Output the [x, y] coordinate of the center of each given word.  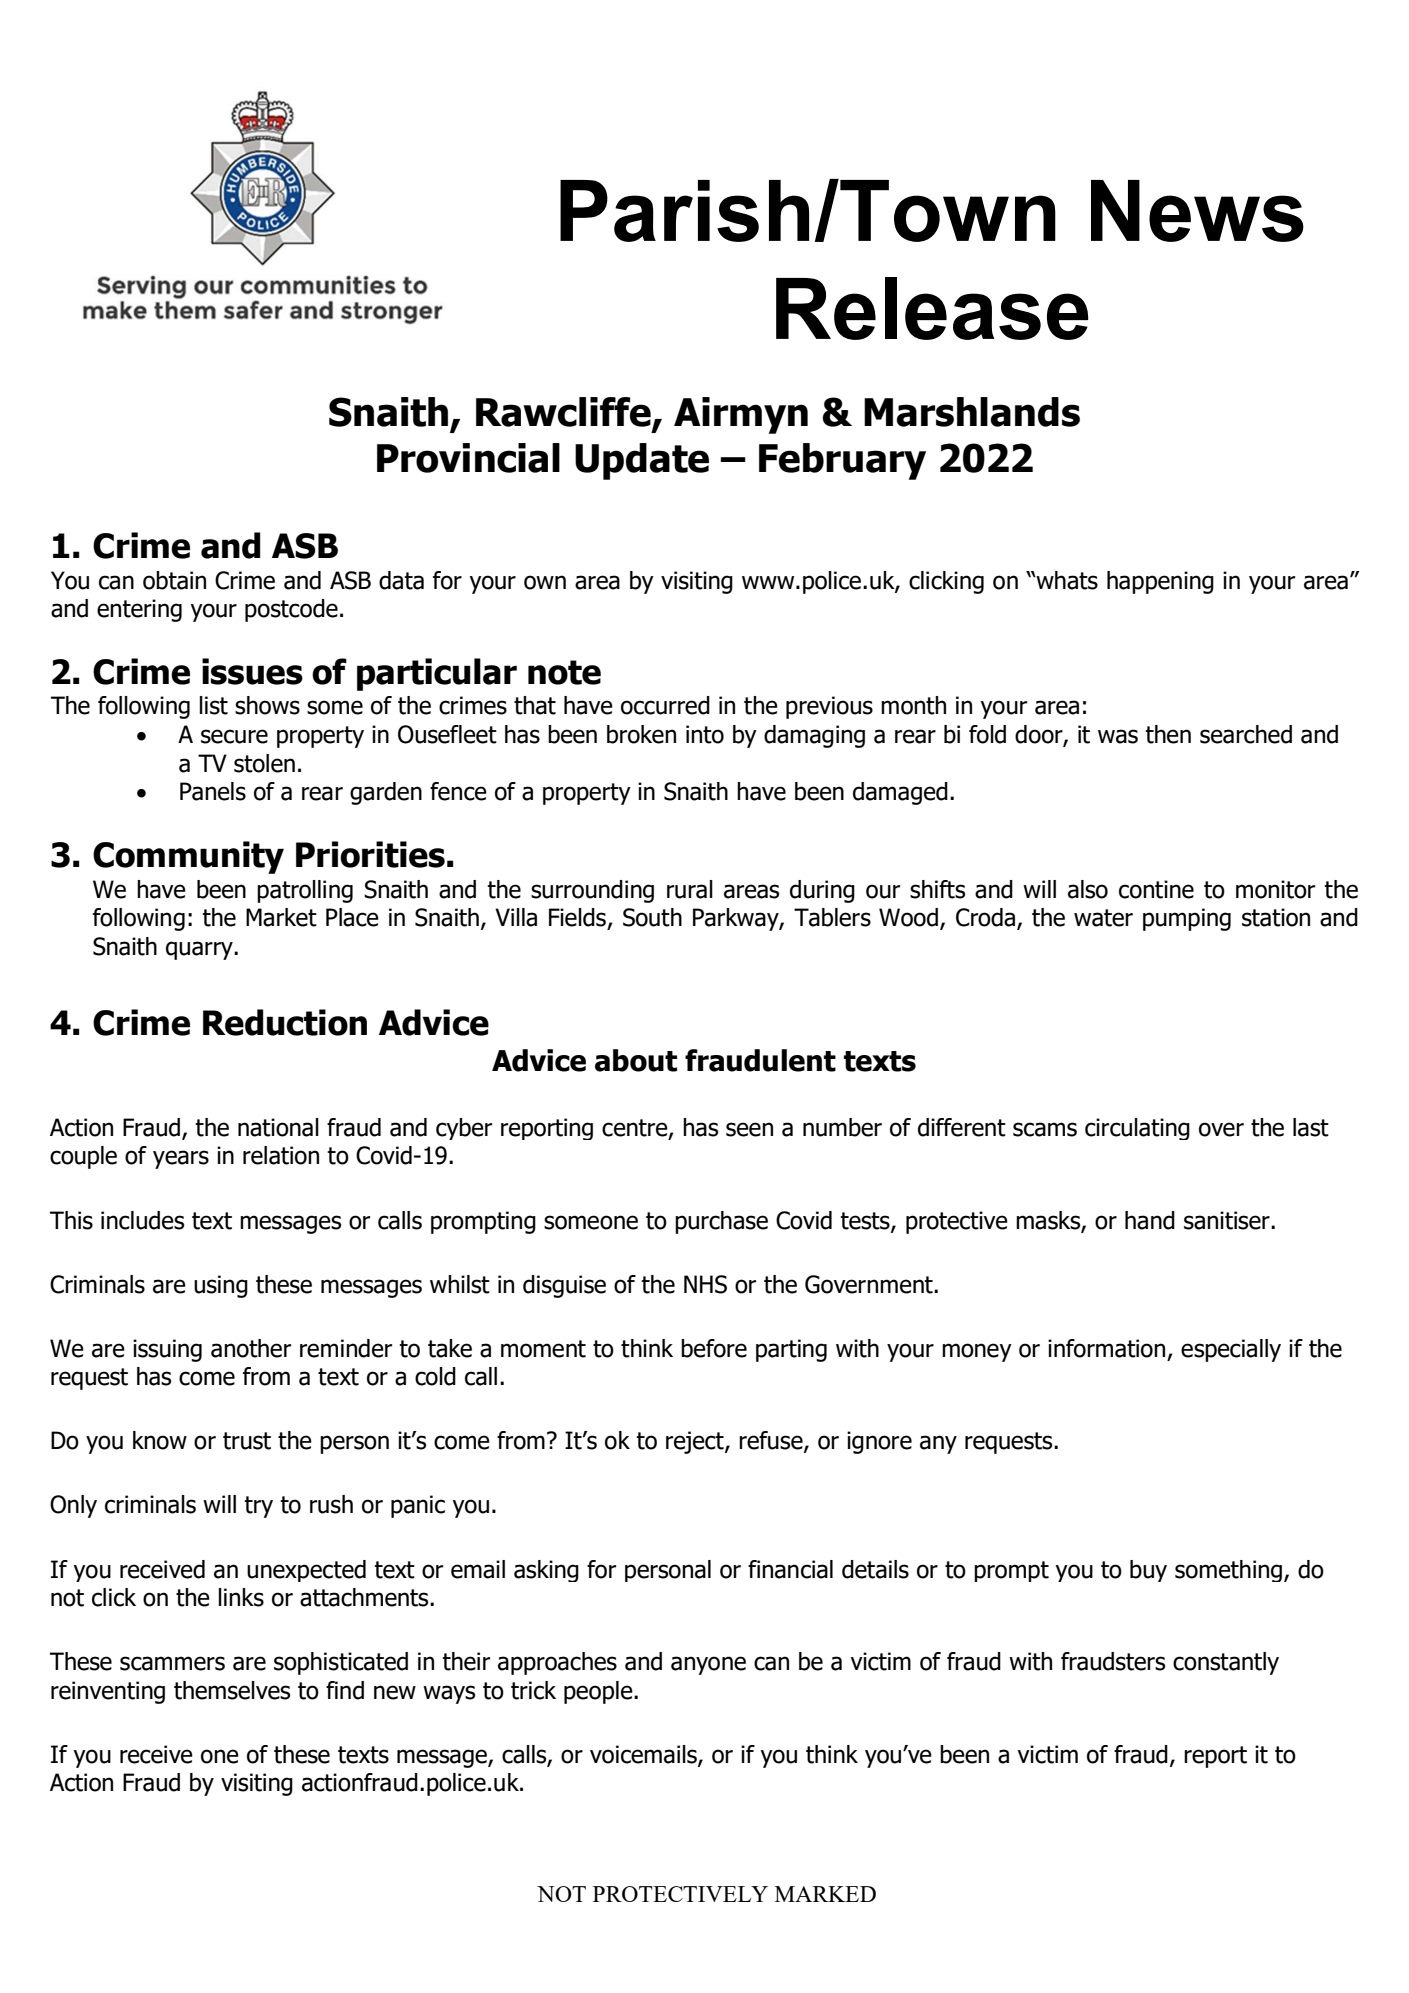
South [652, 917]
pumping [1187, 919]
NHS [705, 1284]
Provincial [468, 458]
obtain [174, 580]
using [221, 1286]
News [1197, 211]
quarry [200, 950]
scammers [172, 1663]
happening [1160, 582]
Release [932, 308]
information [1106, 1348]
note [564, 672]
